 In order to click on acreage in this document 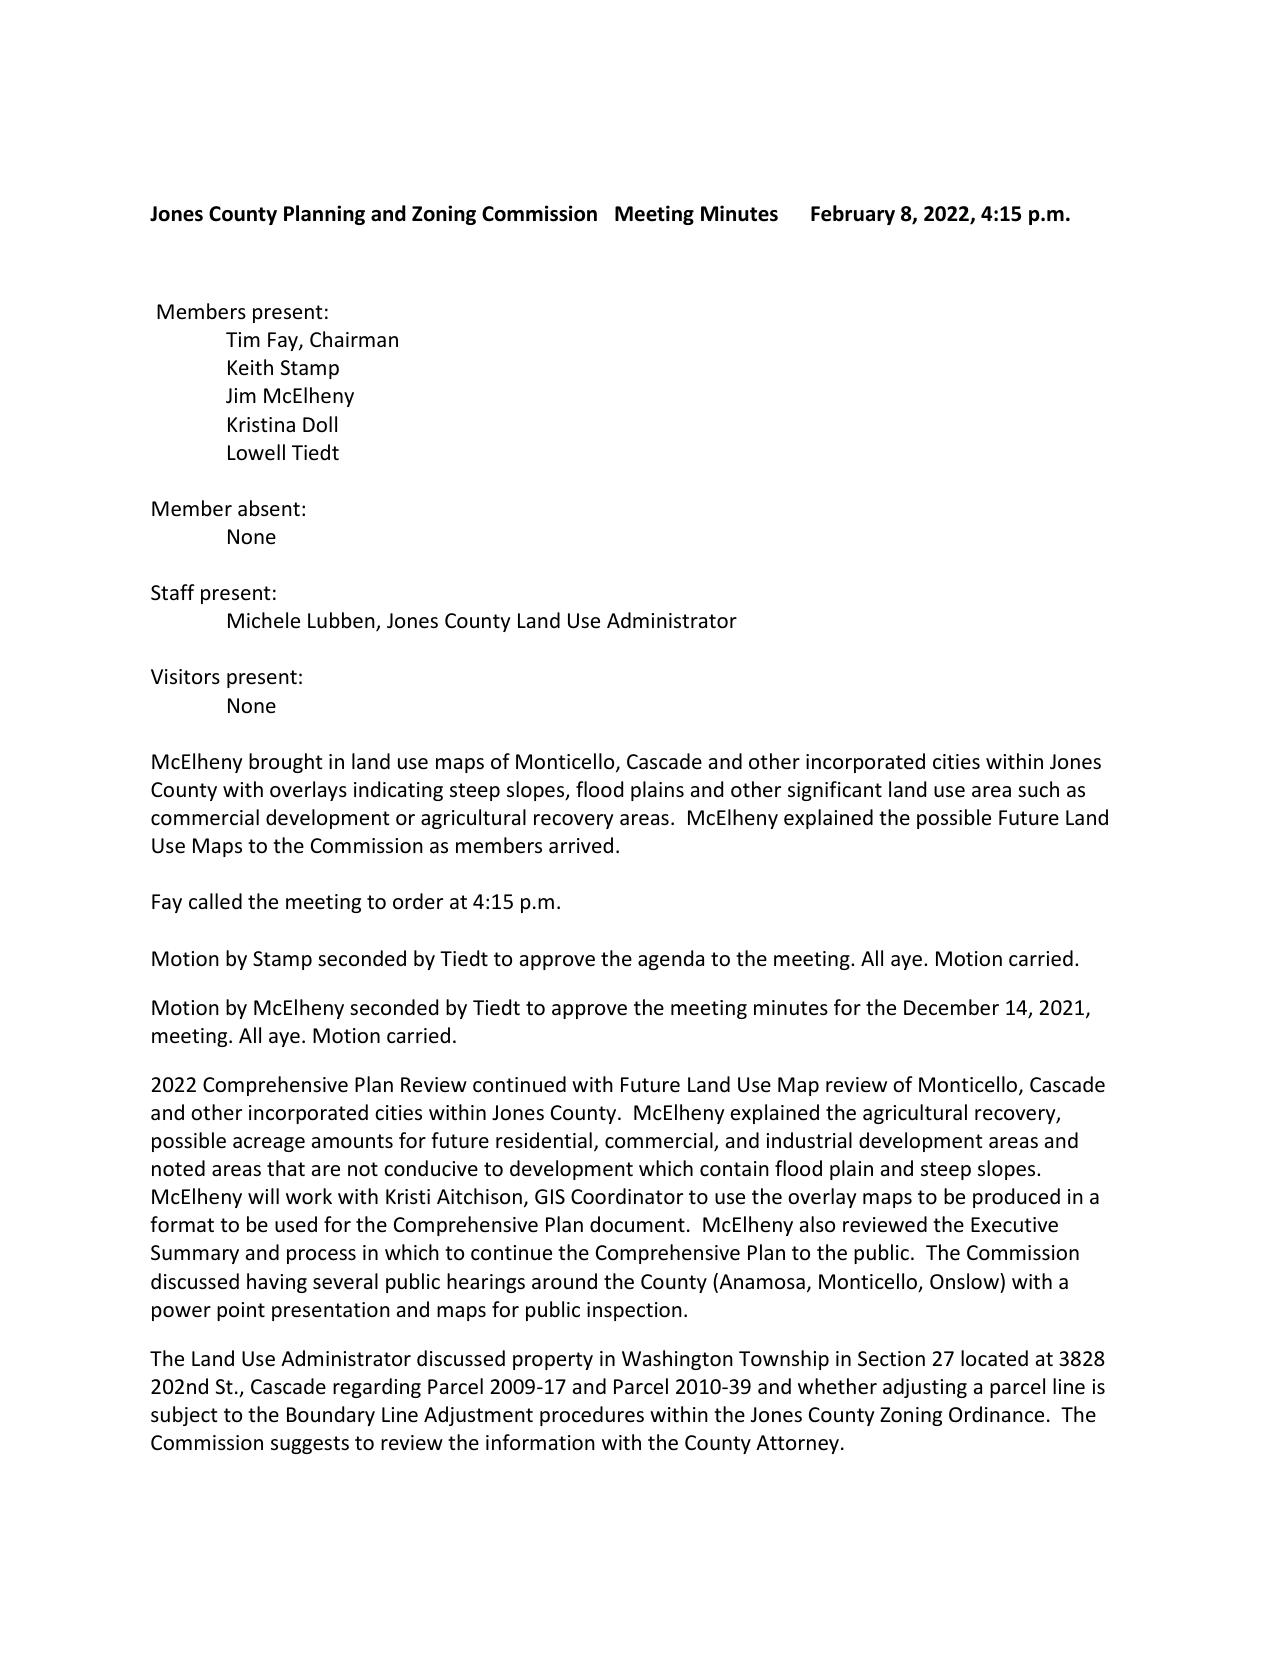, I will do `click(269, 1144)`.
